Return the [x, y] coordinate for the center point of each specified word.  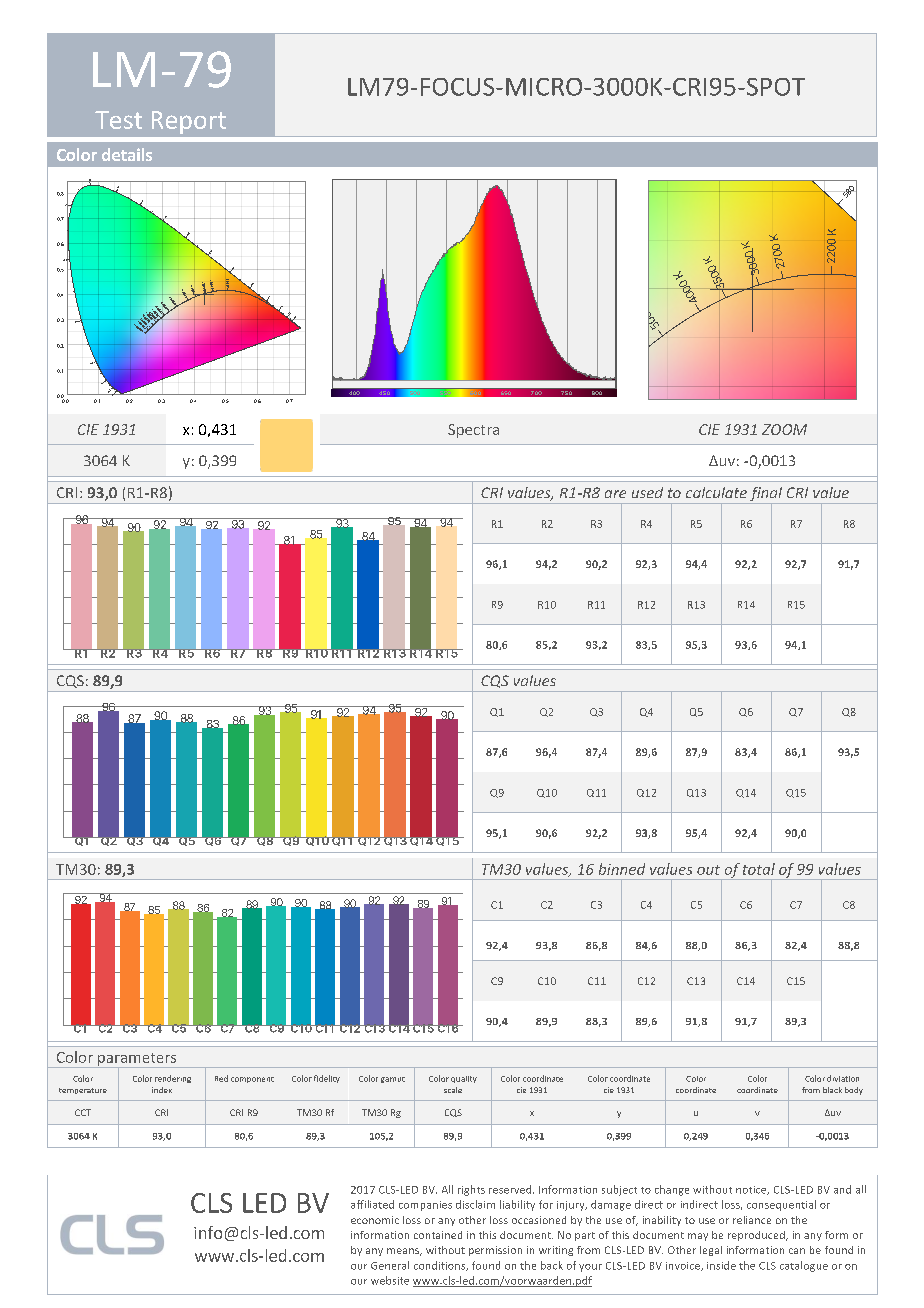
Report [189, 122]
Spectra [473, 431]
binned [622, 869]
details [127, 154]
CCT [83, 1112]
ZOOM [784, 429]
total [759, 869]
